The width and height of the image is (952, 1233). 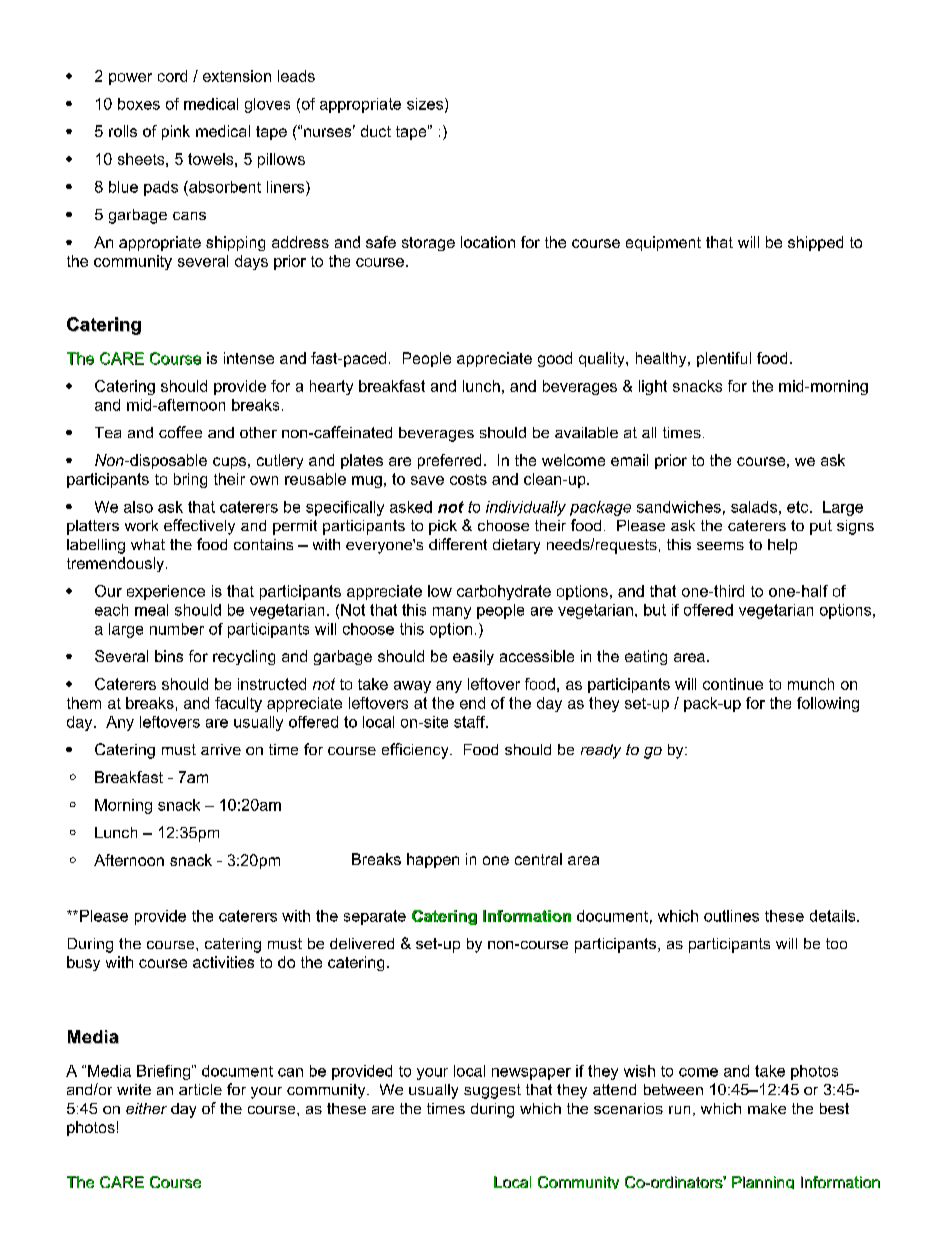 I want to click on salads, so click(x=754, y=507).
